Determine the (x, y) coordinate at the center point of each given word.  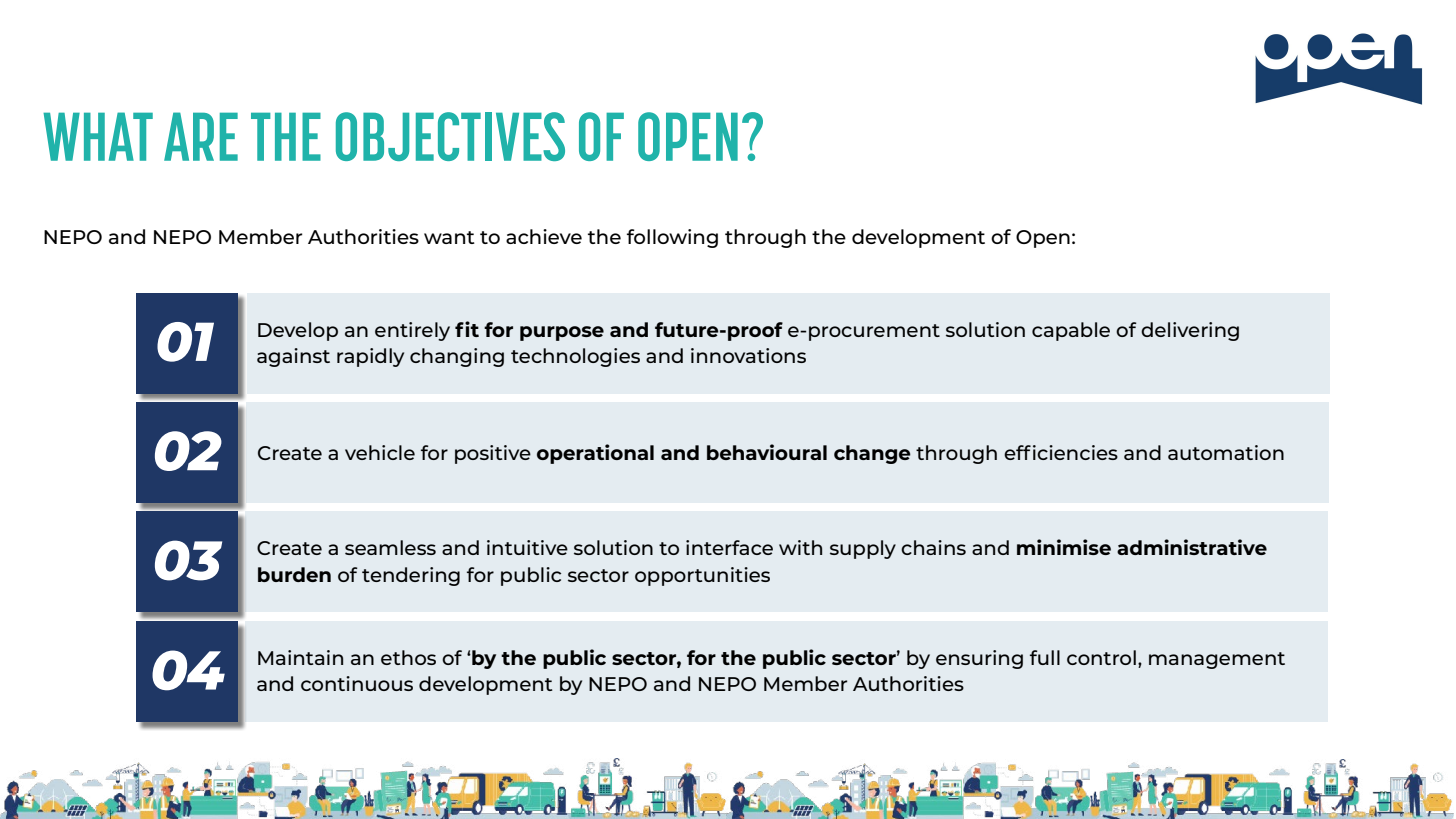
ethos (408, 657)
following (672, 238)
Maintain (300, 657)
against (293, 357)
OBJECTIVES (450, 136)
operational (595, 454)
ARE (201, 136)
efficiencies (1061, 452)
